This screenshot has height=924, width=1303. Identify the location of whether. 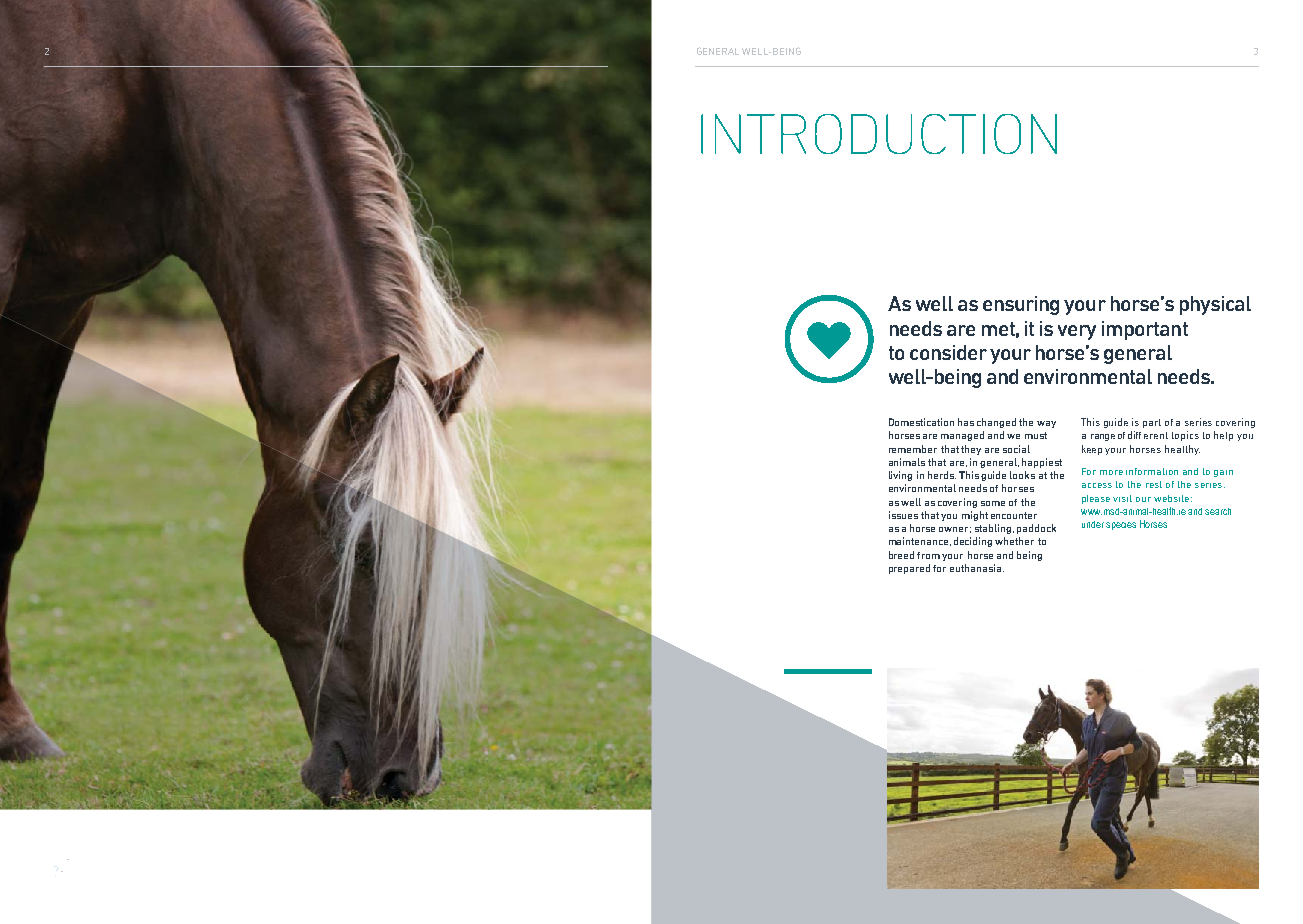
(1014, 541).
